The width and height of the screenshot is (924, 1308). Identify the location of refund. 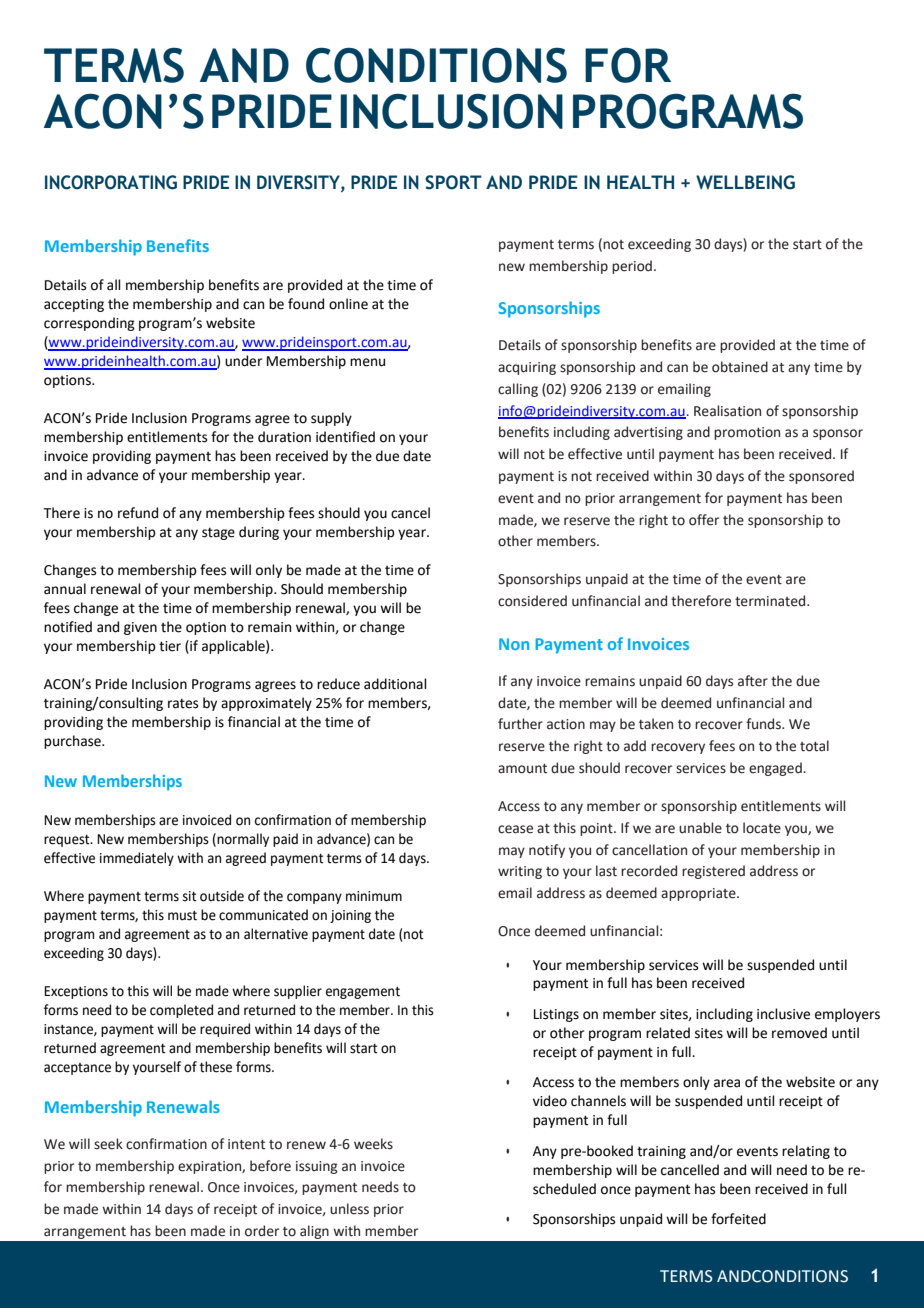
(138, 513).
